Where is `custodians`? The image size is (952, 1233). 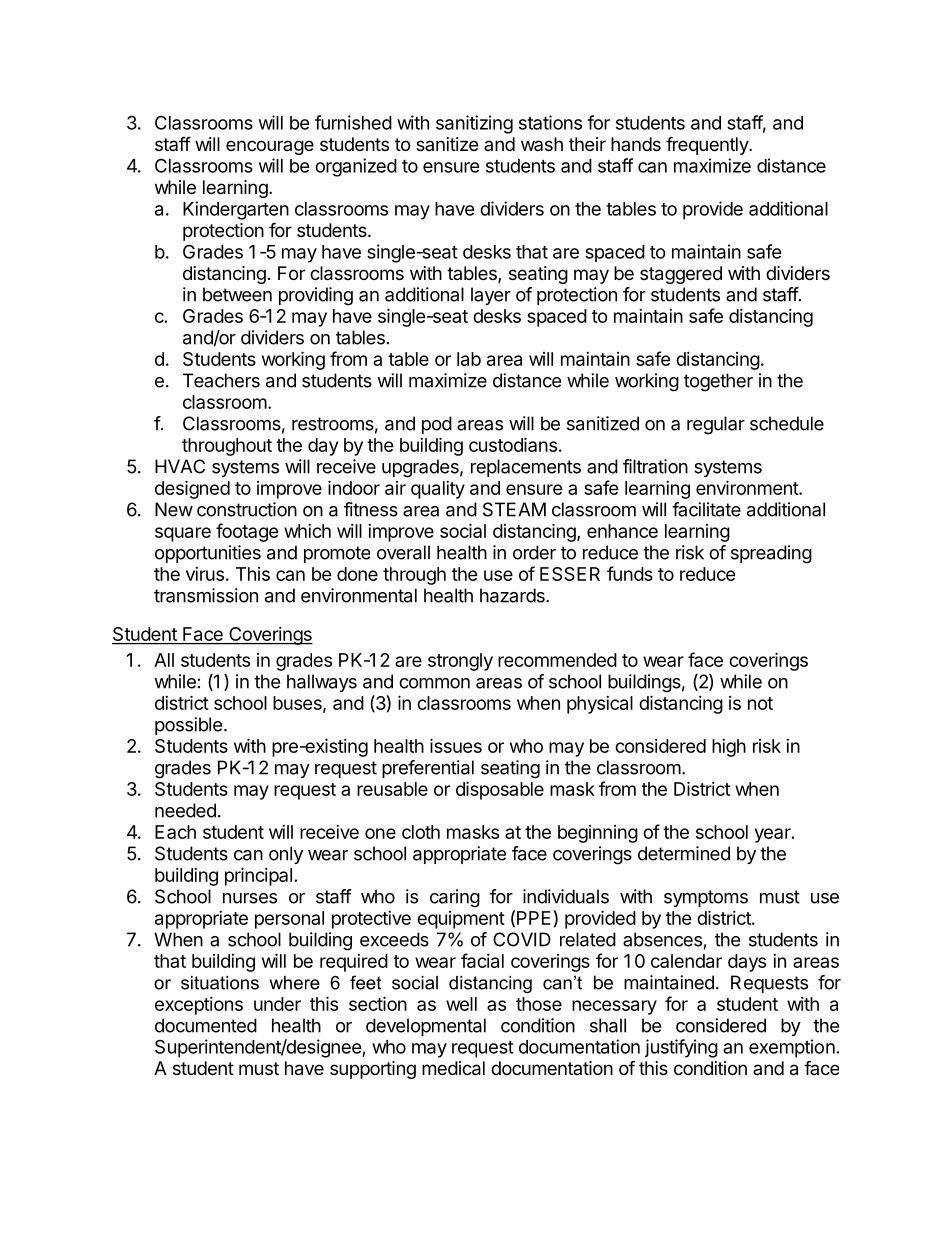 custodians is located at coordinates (513, 444).
